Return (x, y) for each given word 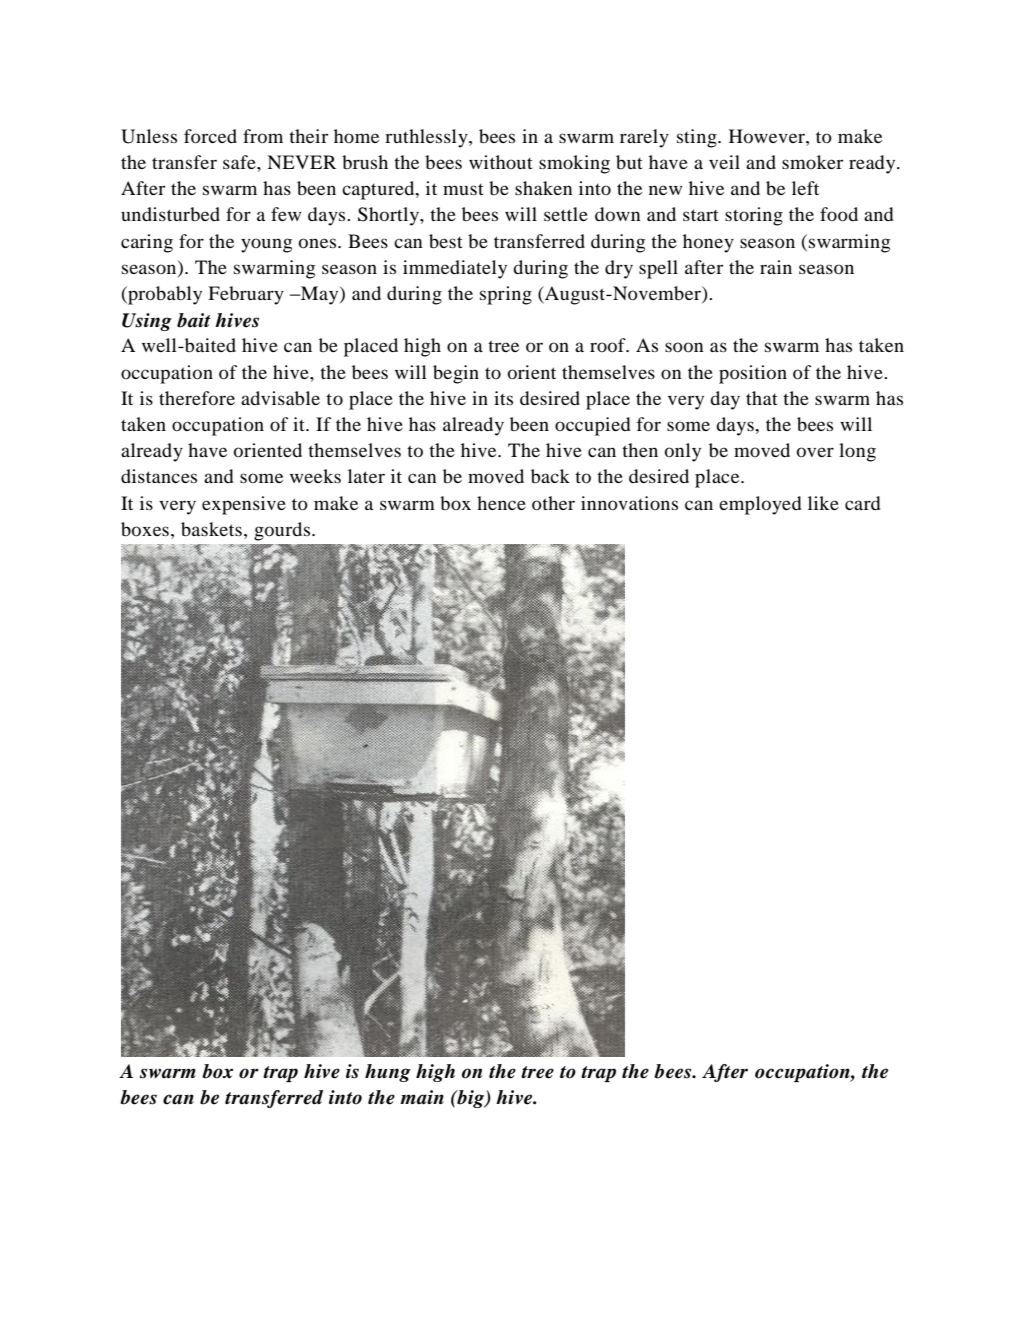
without (501, 162)
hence (501, 503)
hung (388, 1073)
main (422, 1097)
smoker (812, 162)
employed (760, 505)
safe (240, 162)
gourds (283, 531)
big (470, 1099)
